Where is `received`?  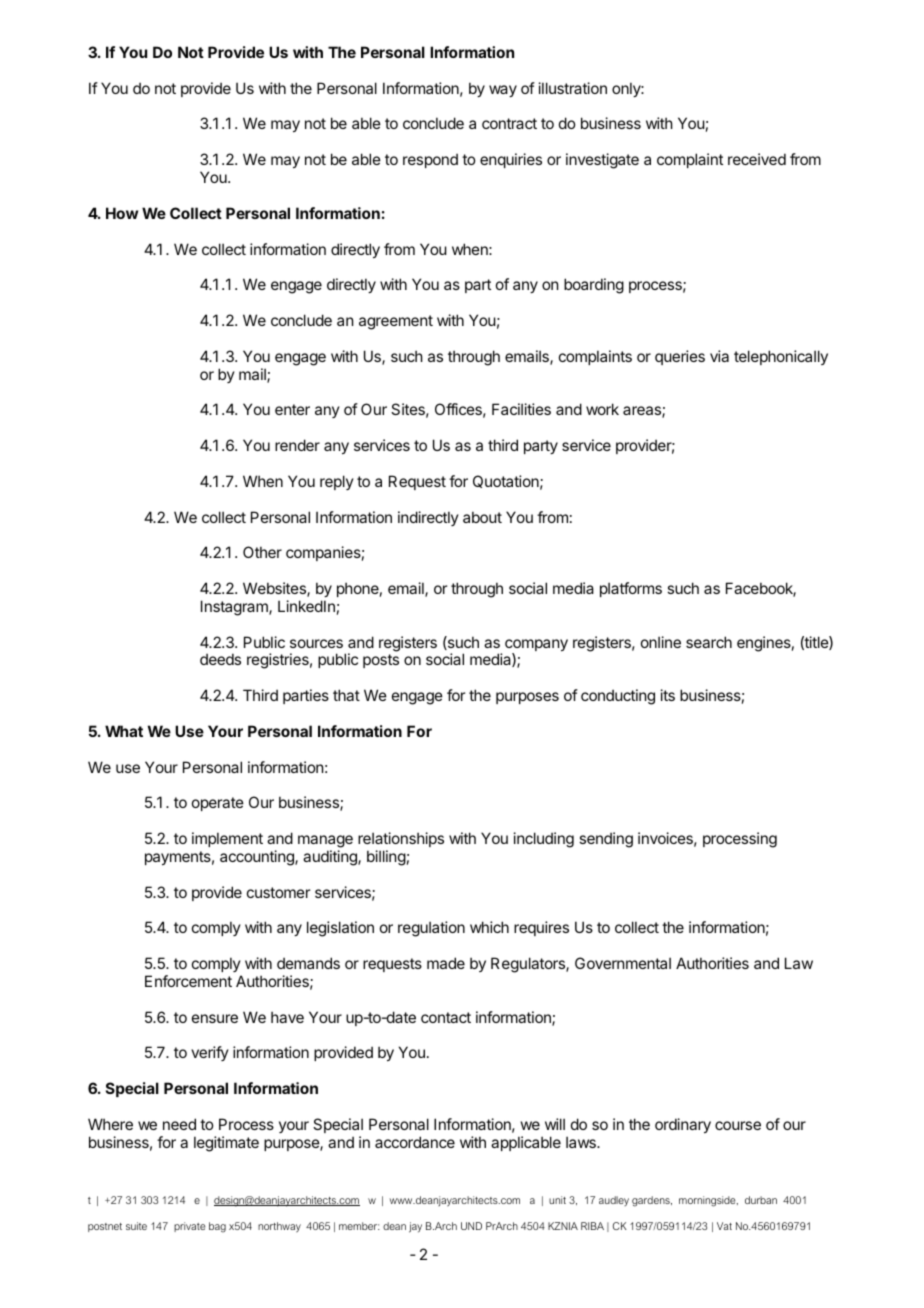
received is located at coordinates (757, 159).
